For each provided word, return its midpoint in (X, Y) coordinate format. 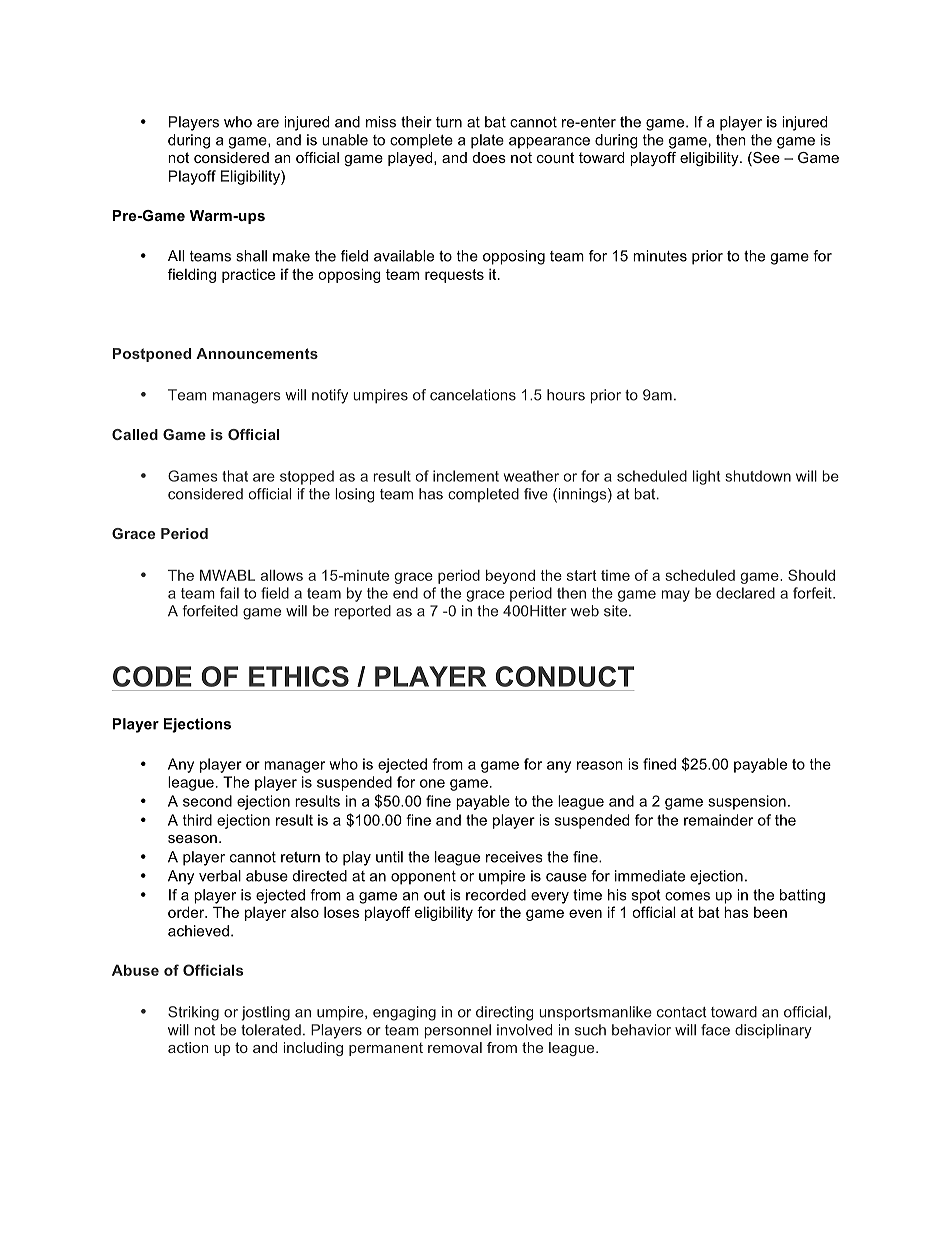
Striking (193, 1013)
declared (745, 593)
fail (229, 593)
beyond (510, 577)
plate (487, 141)
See (765, 159)
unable (345, 140)
